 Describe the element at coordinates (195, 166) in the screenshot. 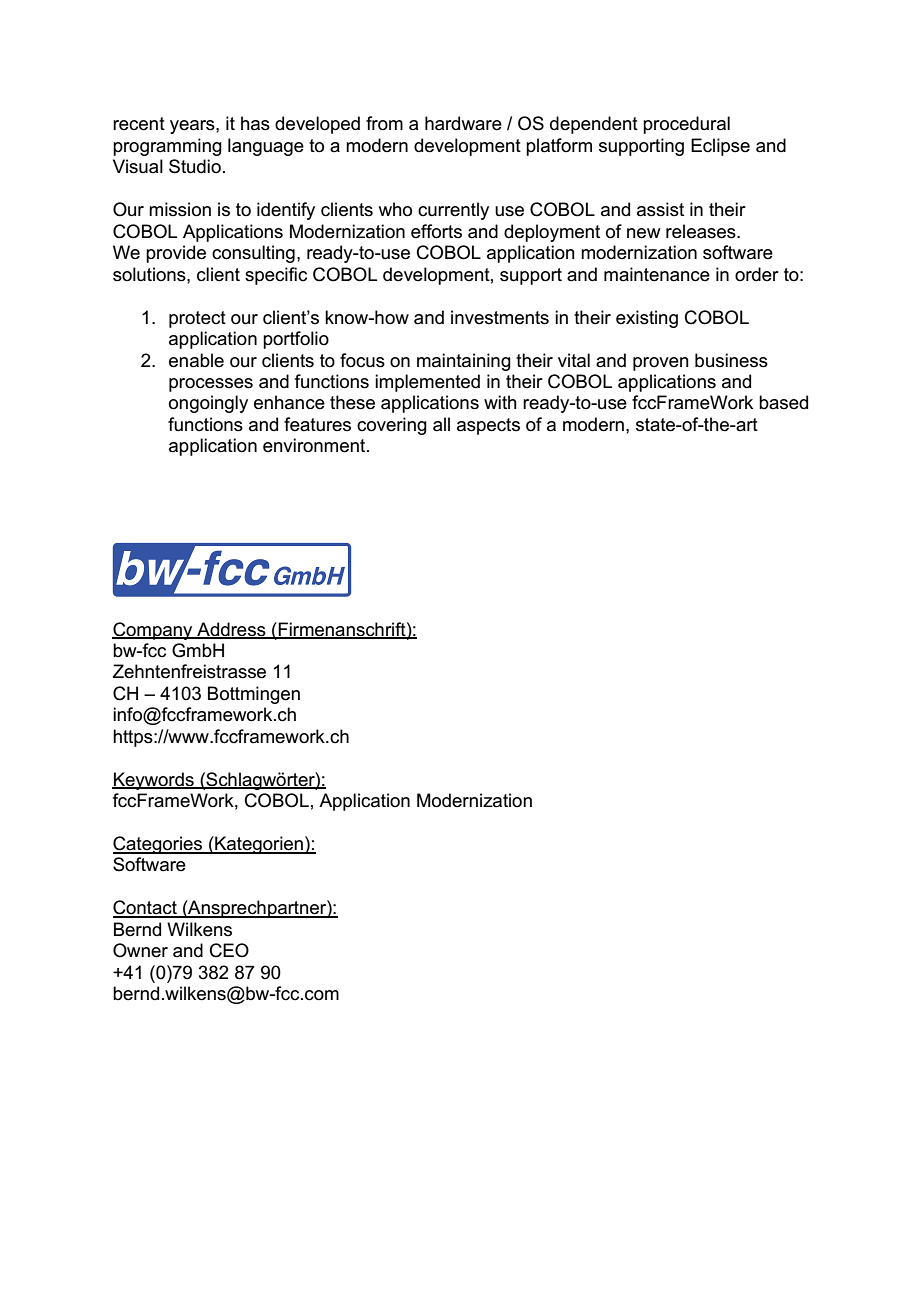

I see `Studio` at that location.
